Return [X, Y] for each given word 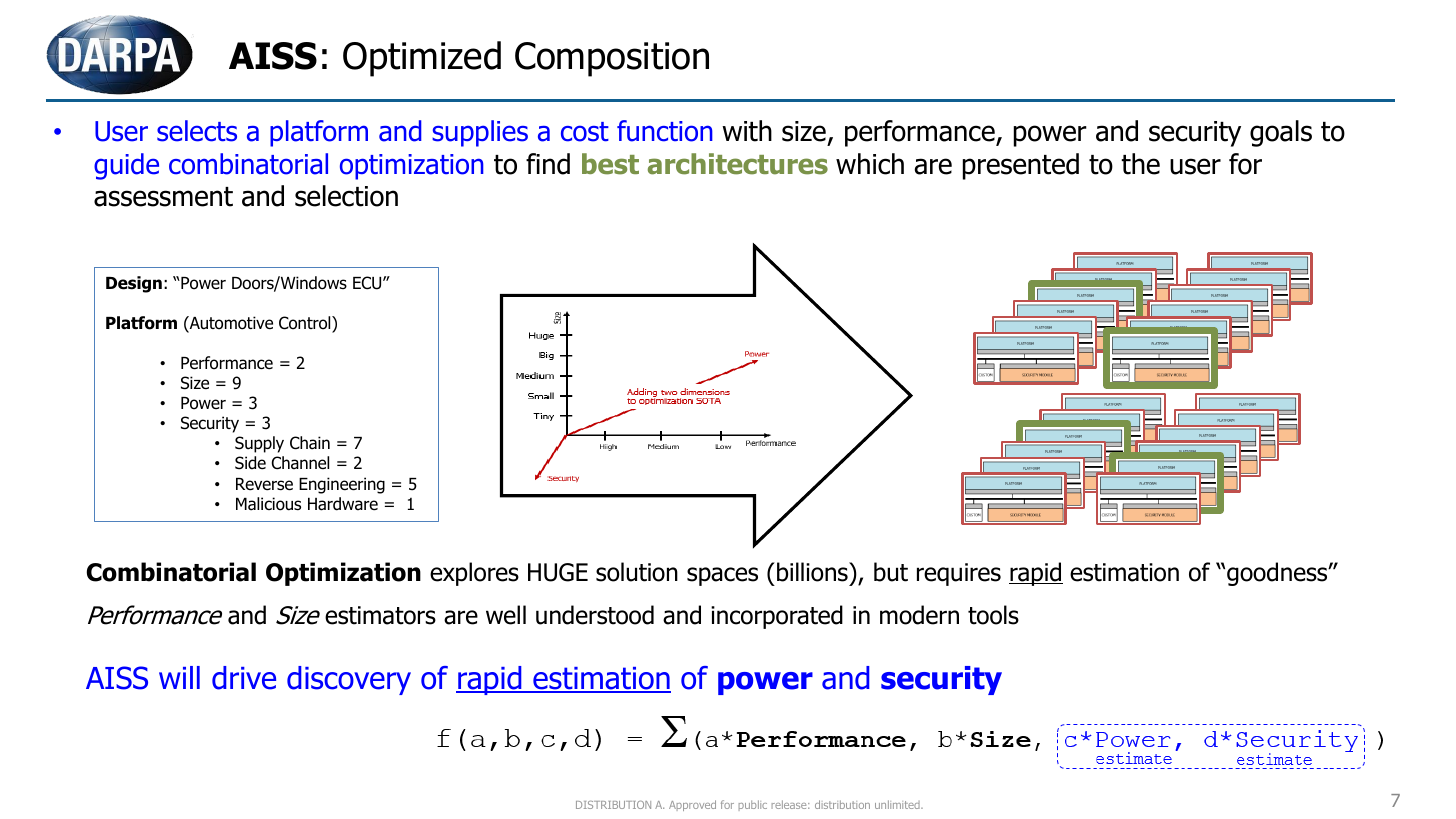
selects [197, 131]
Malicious [268, 504]
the [1140, 164]
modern [919, 615]
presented [1021, 166]
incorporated [777, 617]
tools [993, 615]
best [610, 164]
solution [637, 572]
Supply [259, 444]
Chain [310, 443]
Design [134, 284]
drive [244, 678]
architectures [738, 164]
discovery [349, 680]
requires [959, 574]
